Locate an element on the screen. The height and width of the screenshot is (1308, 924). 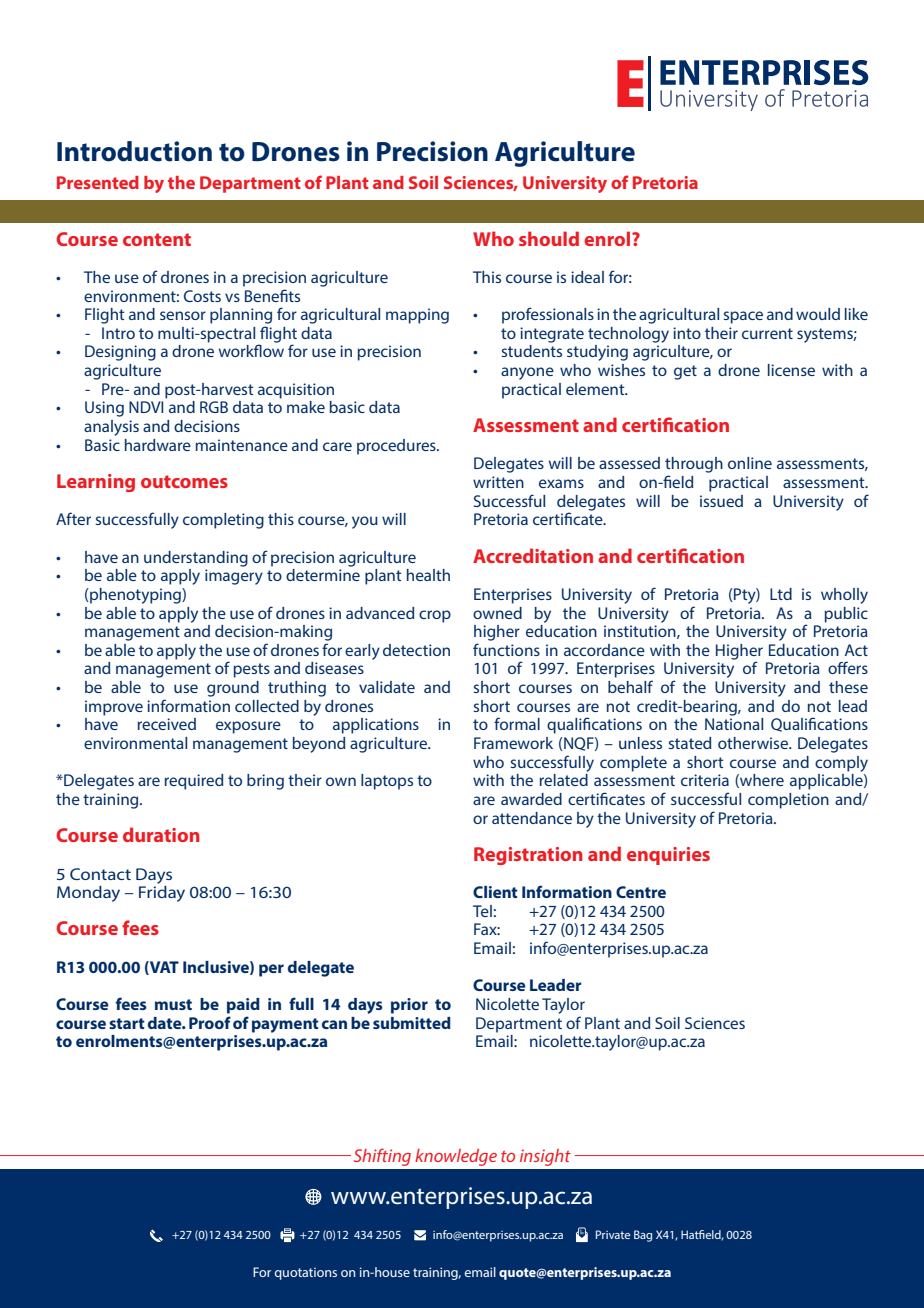
duration is located at coordinates (161, 834).
